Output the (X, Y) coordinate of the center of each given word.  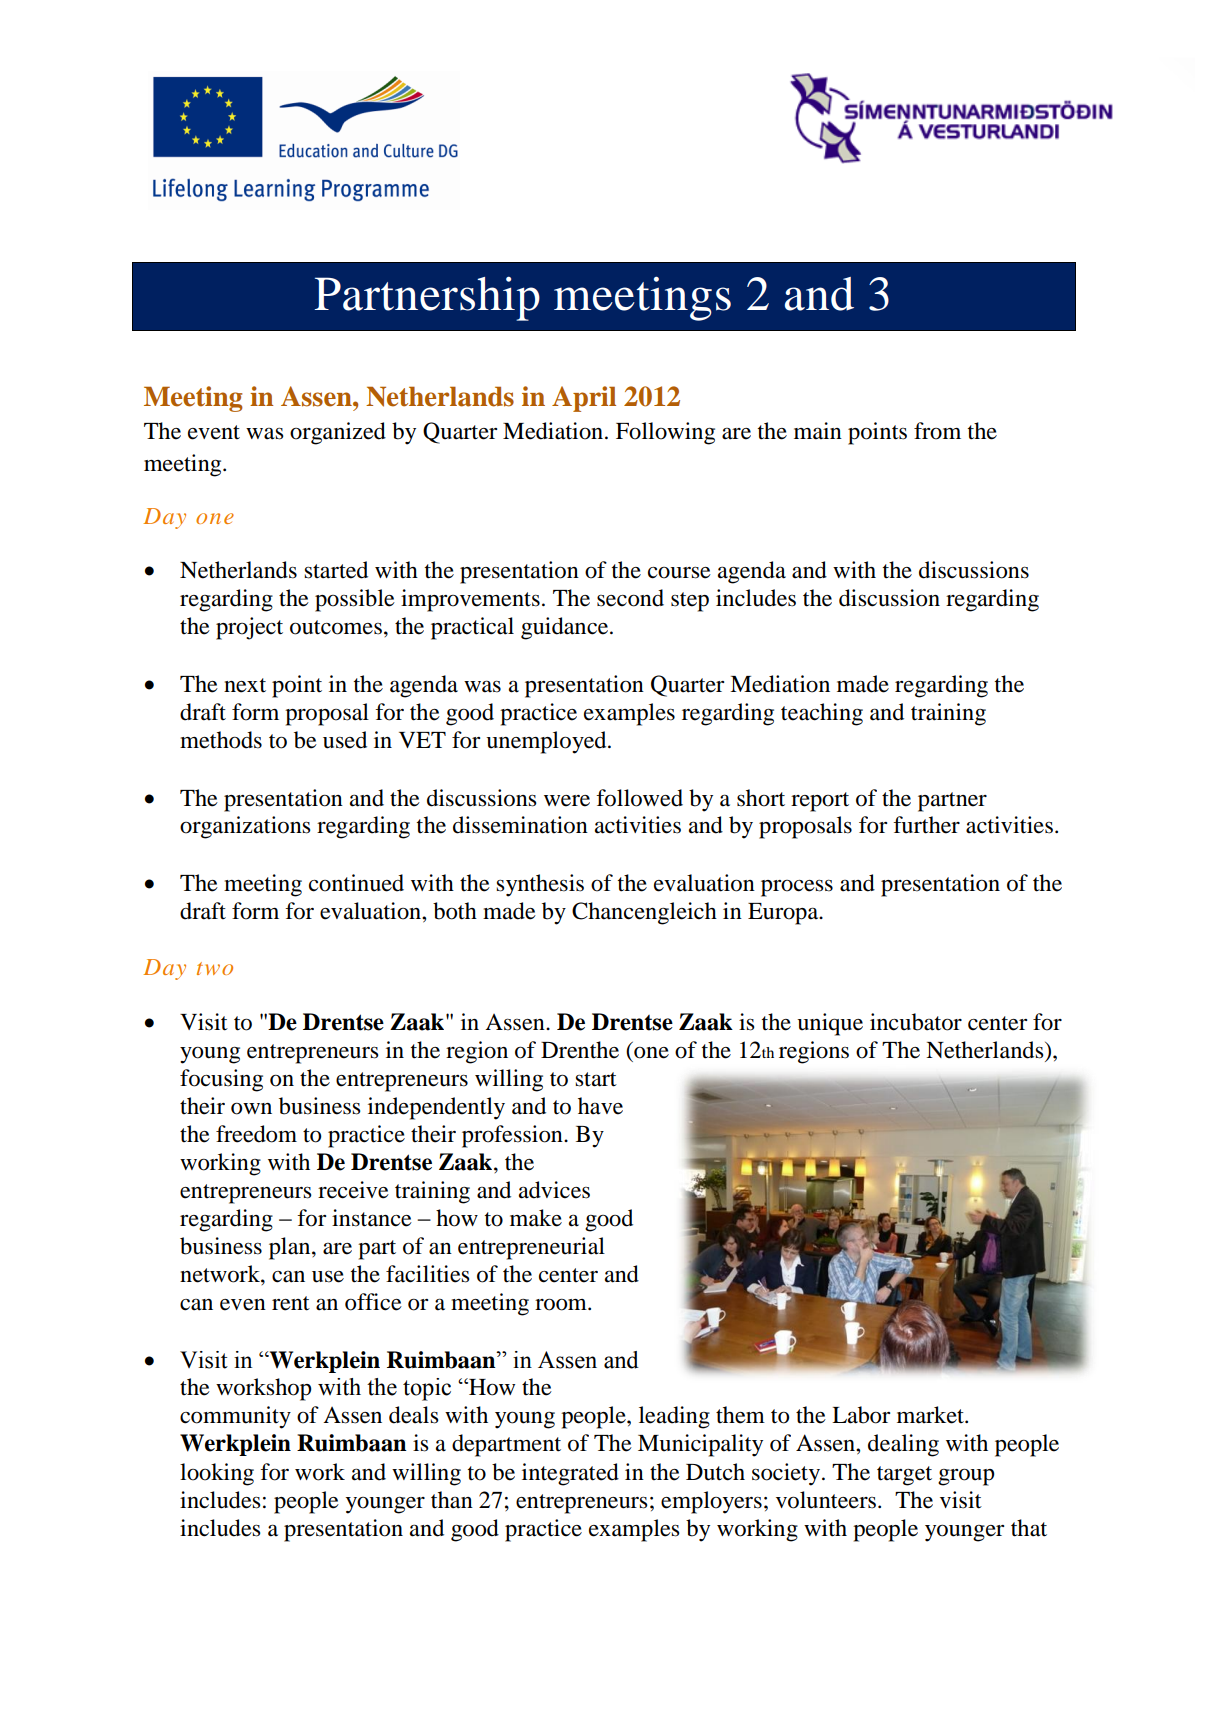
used (345, 740)
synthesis (540, 885)
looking (217, 1474)
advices (554, 1190)
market (931, 1415)
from (937, 431)
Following (665, 433)
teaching (822, 714)
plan (291, 1248)
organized (338, 433)
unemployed (547, 742)
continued (356, 883)
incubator (916, 1022)
